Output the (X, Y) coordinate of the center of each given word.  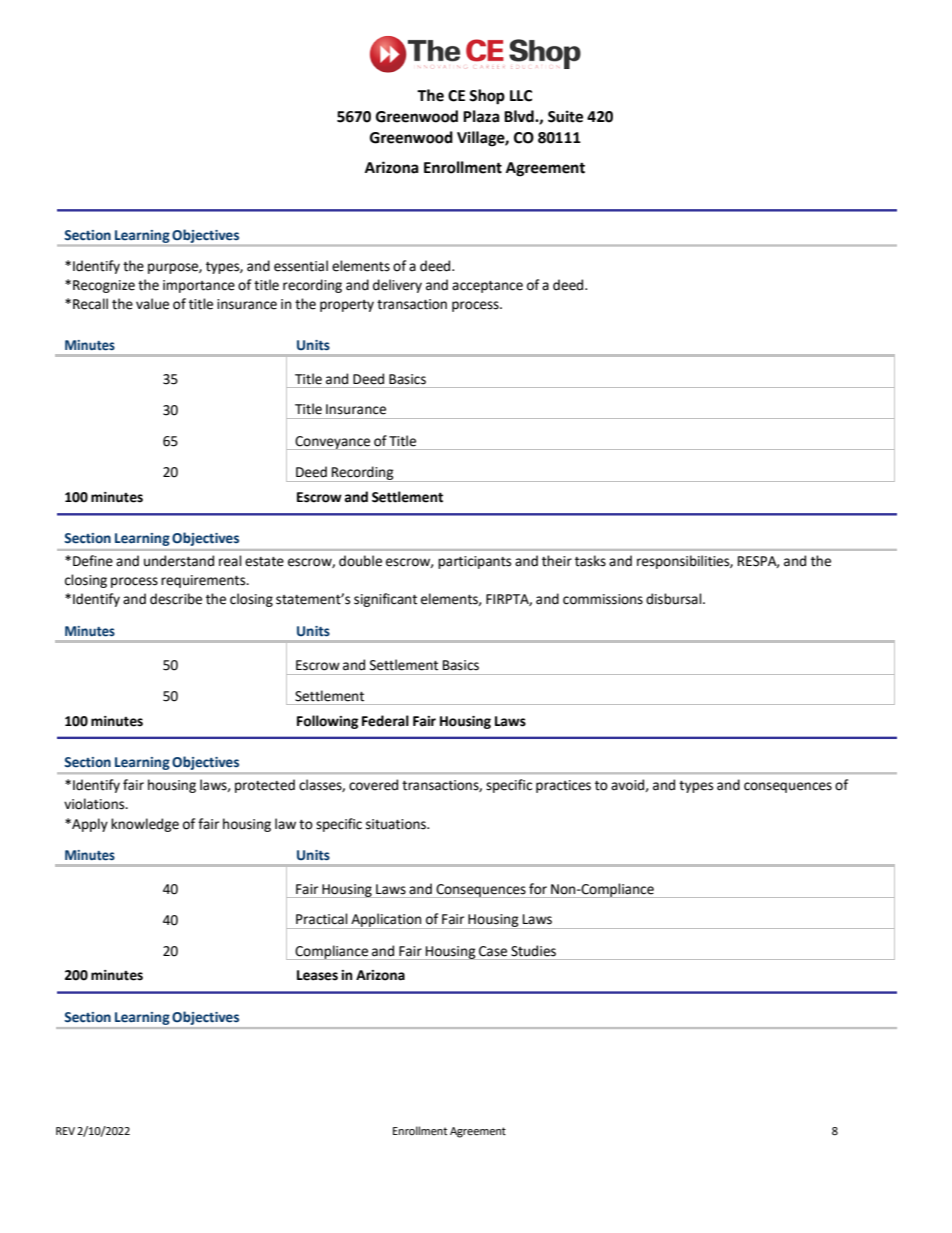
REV (65, 1131)
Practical (322, 919)
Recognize (104, 286)
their (557, 561)
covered (373, 785)
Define (93, 561)
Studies (533, 951)
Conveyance (333, 443)
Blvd (520, 116)
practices (563, 786)
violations (95, 804)
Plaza (481, 116)
